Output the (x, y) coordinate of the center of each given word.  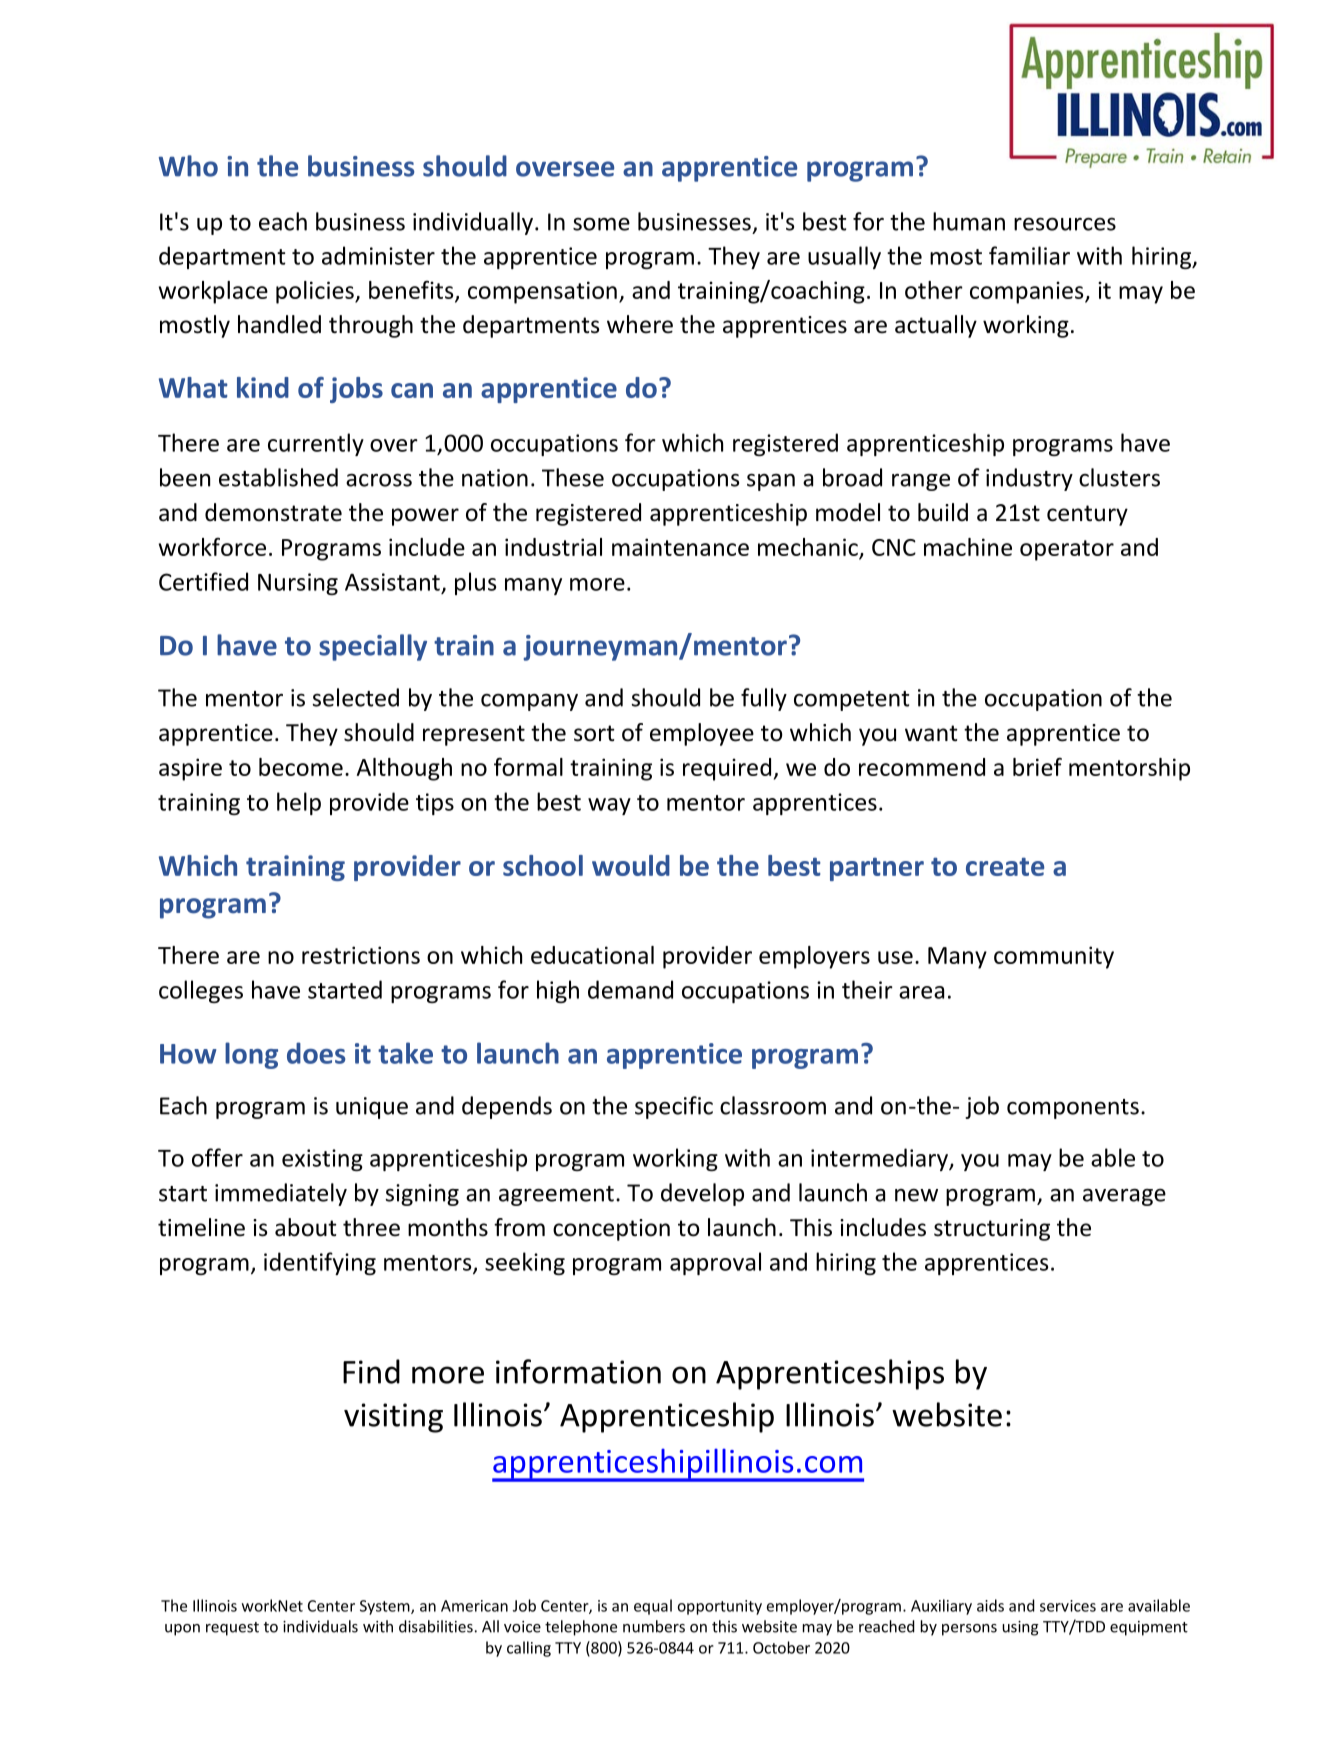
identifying (320, 1263)
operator (1067, 550)
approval (715, 1263)
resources (1065, 224)
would (631, 865)
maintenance (680, 547)
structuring (992, 1230)
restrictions (361, 955)
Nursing (298, 584)
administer (378, 255)
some (601, 224)
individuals (320, 1626)
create (1005, 867)
